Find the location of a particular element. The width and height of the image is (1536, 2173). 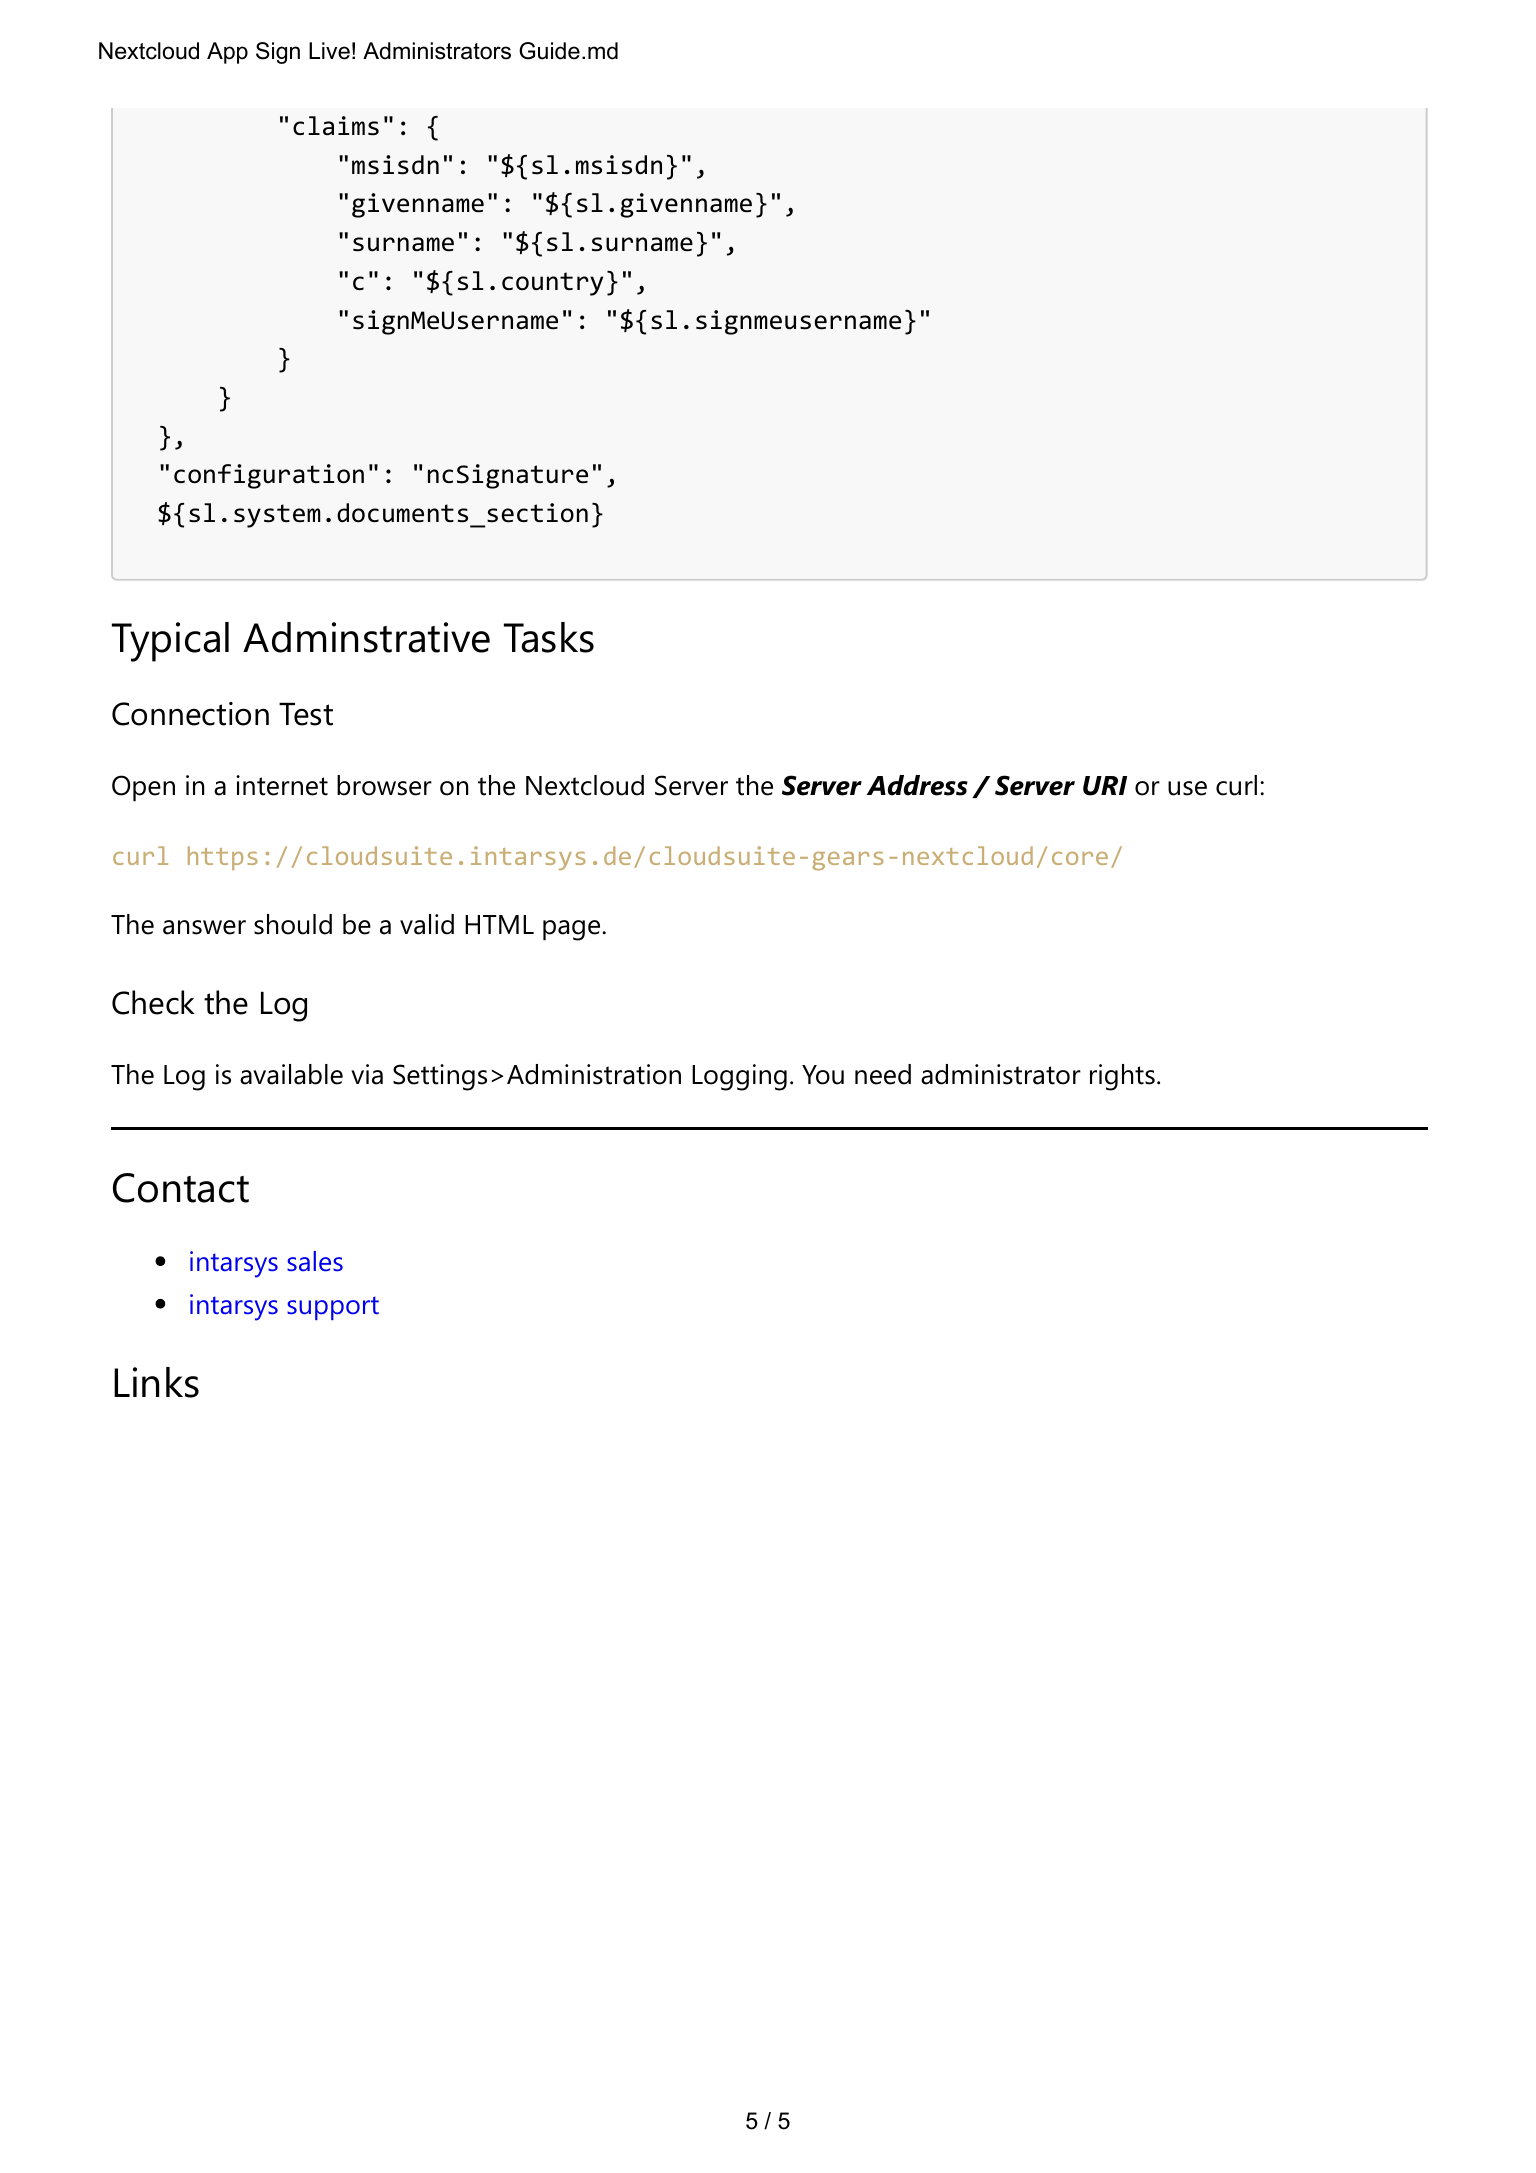

Address is located at coordinates (917, 785).
